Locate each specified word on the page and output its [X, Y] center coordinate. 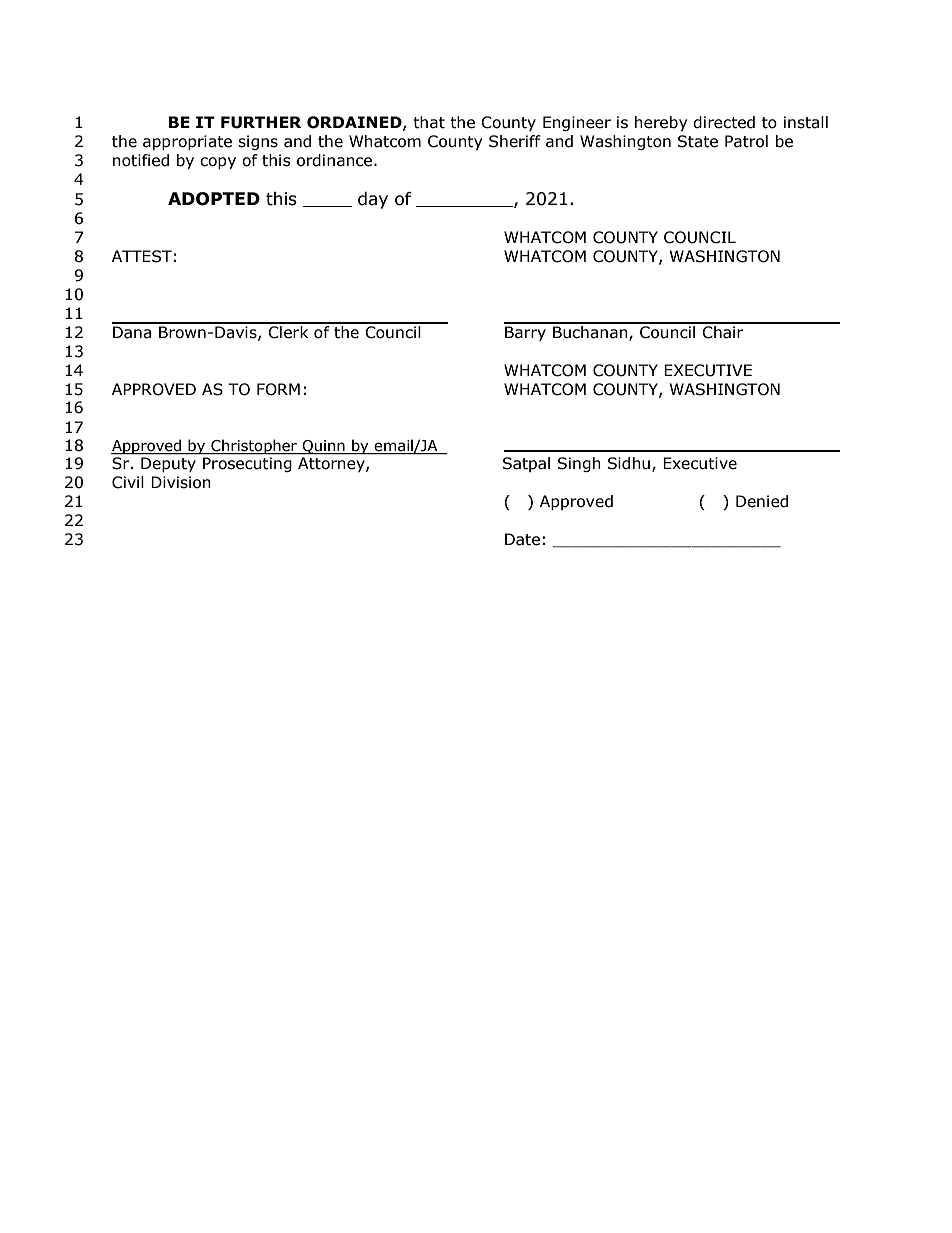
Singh [579, 464]
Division [181, 482]
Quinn [324, 447]
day [373, 200]
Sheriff [515, 141]
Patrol [746, 141]
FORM [278, 389]
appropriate [187, 142]
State [698, 141]
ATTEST [142, 256]
